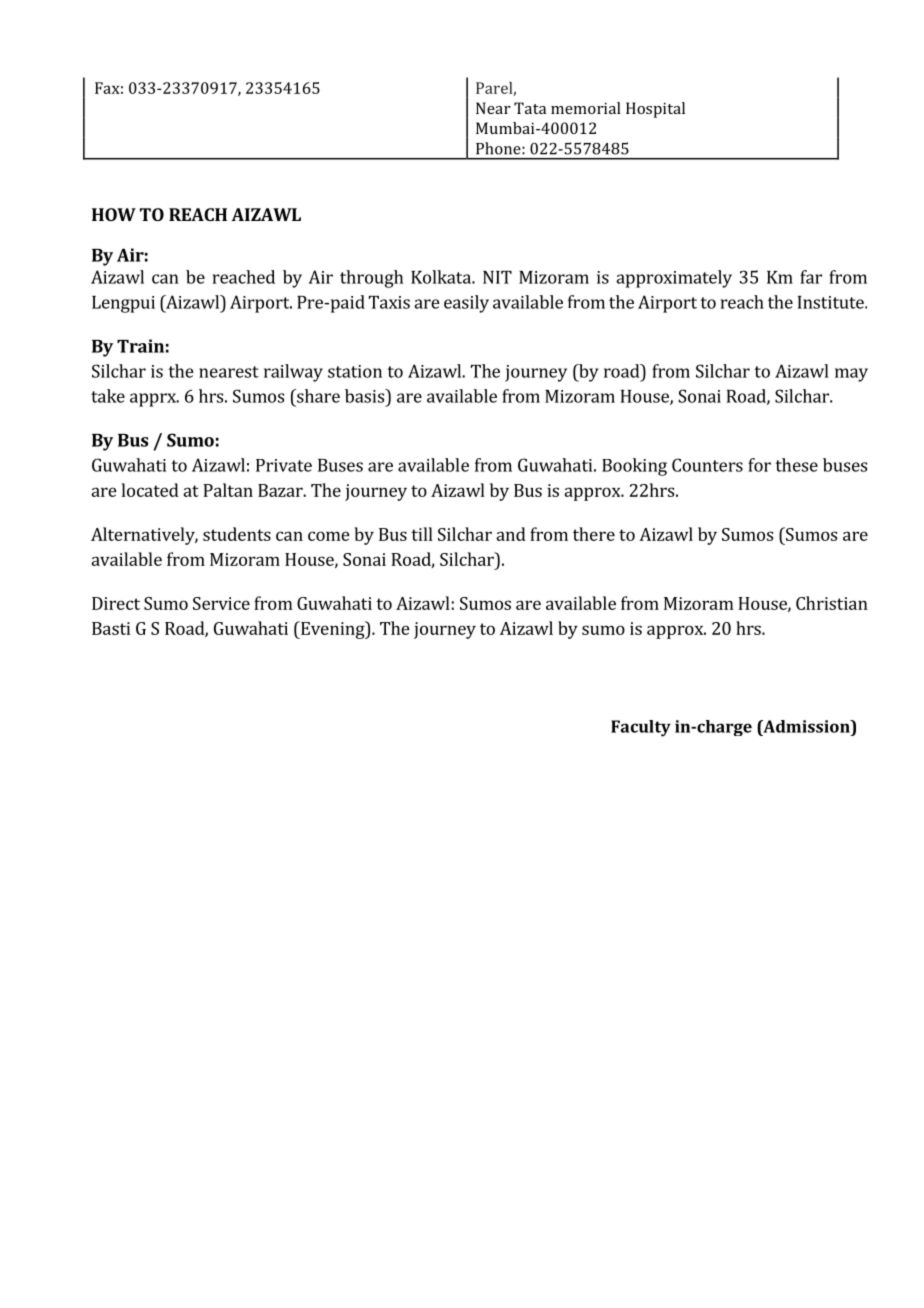 The image size is (924, 1308). Describe the element at coordinates (111, 628) in the page. I see `Basti` at that location.
